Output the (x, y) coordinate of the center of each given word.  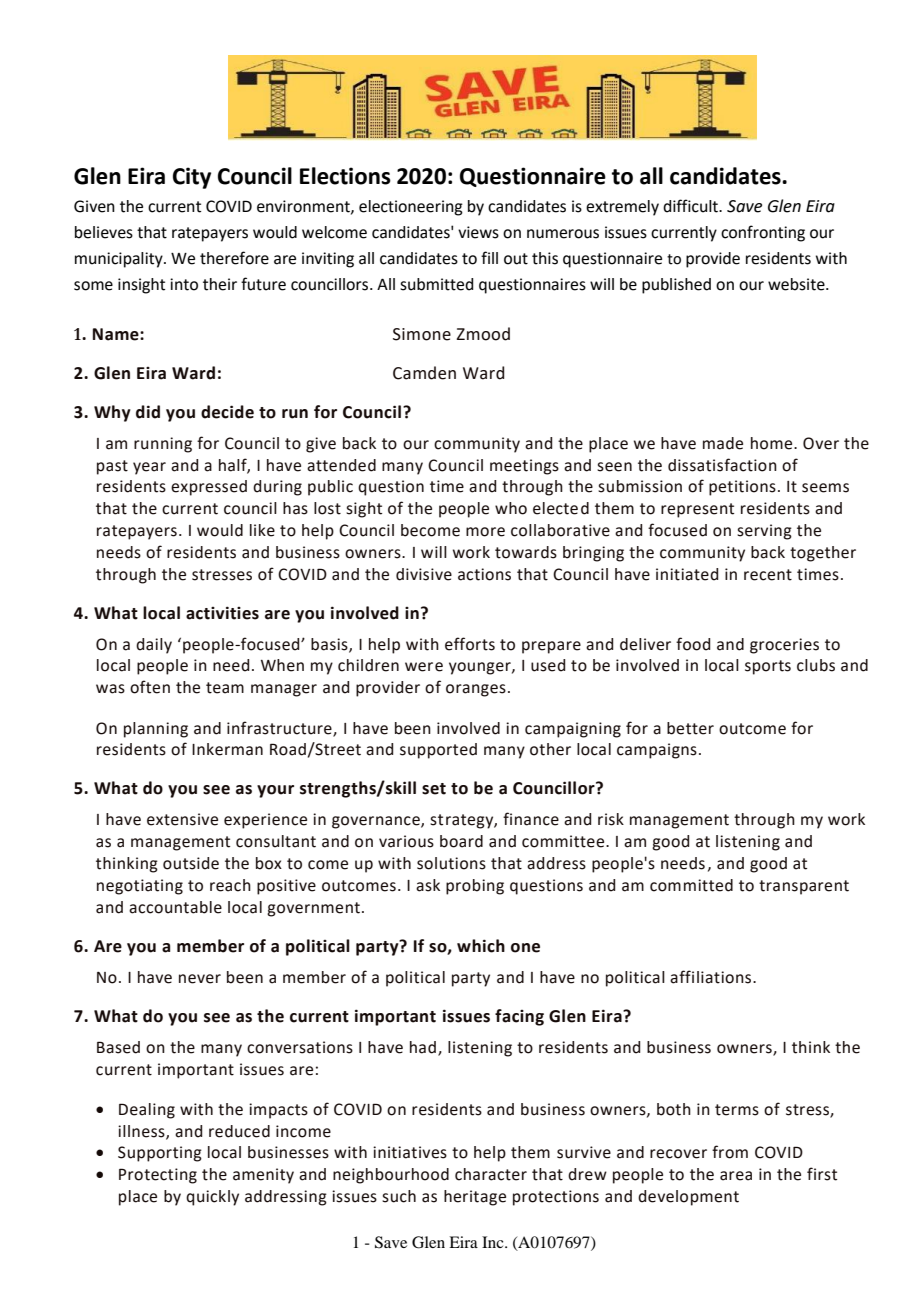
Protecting (158, 1176)
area (736, 1176)
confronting (763, 233)
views (478, 232)
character (491, 1174)
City (192, 178)
